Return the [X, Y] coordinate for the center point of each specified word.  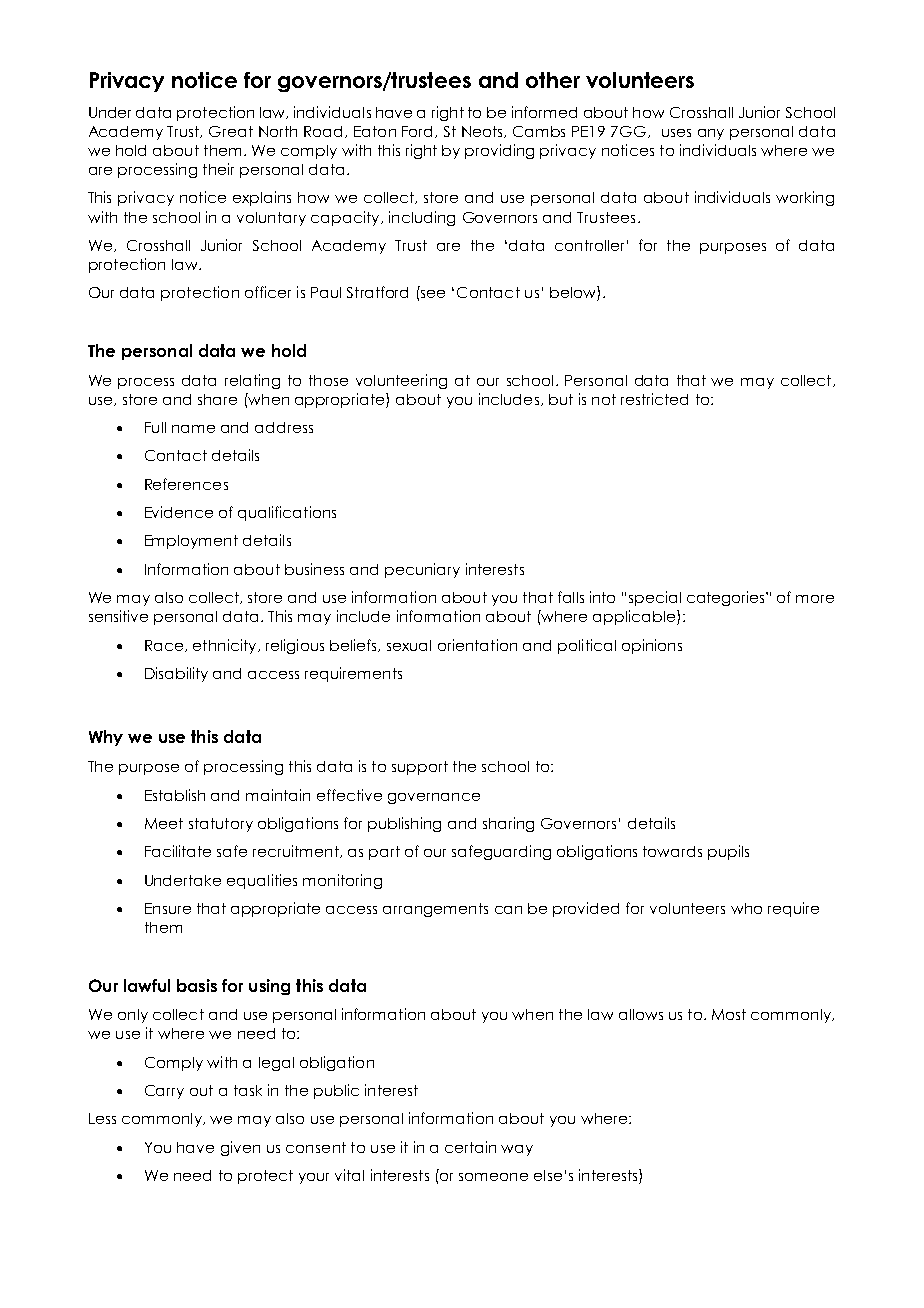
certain [470, 1147]
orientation [477, 645]
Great [231, 131]
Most [729, 1014]
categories [727, 598]
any [711, 134]
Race [165, 646]
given [240, 1148]
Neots [484, 132]
